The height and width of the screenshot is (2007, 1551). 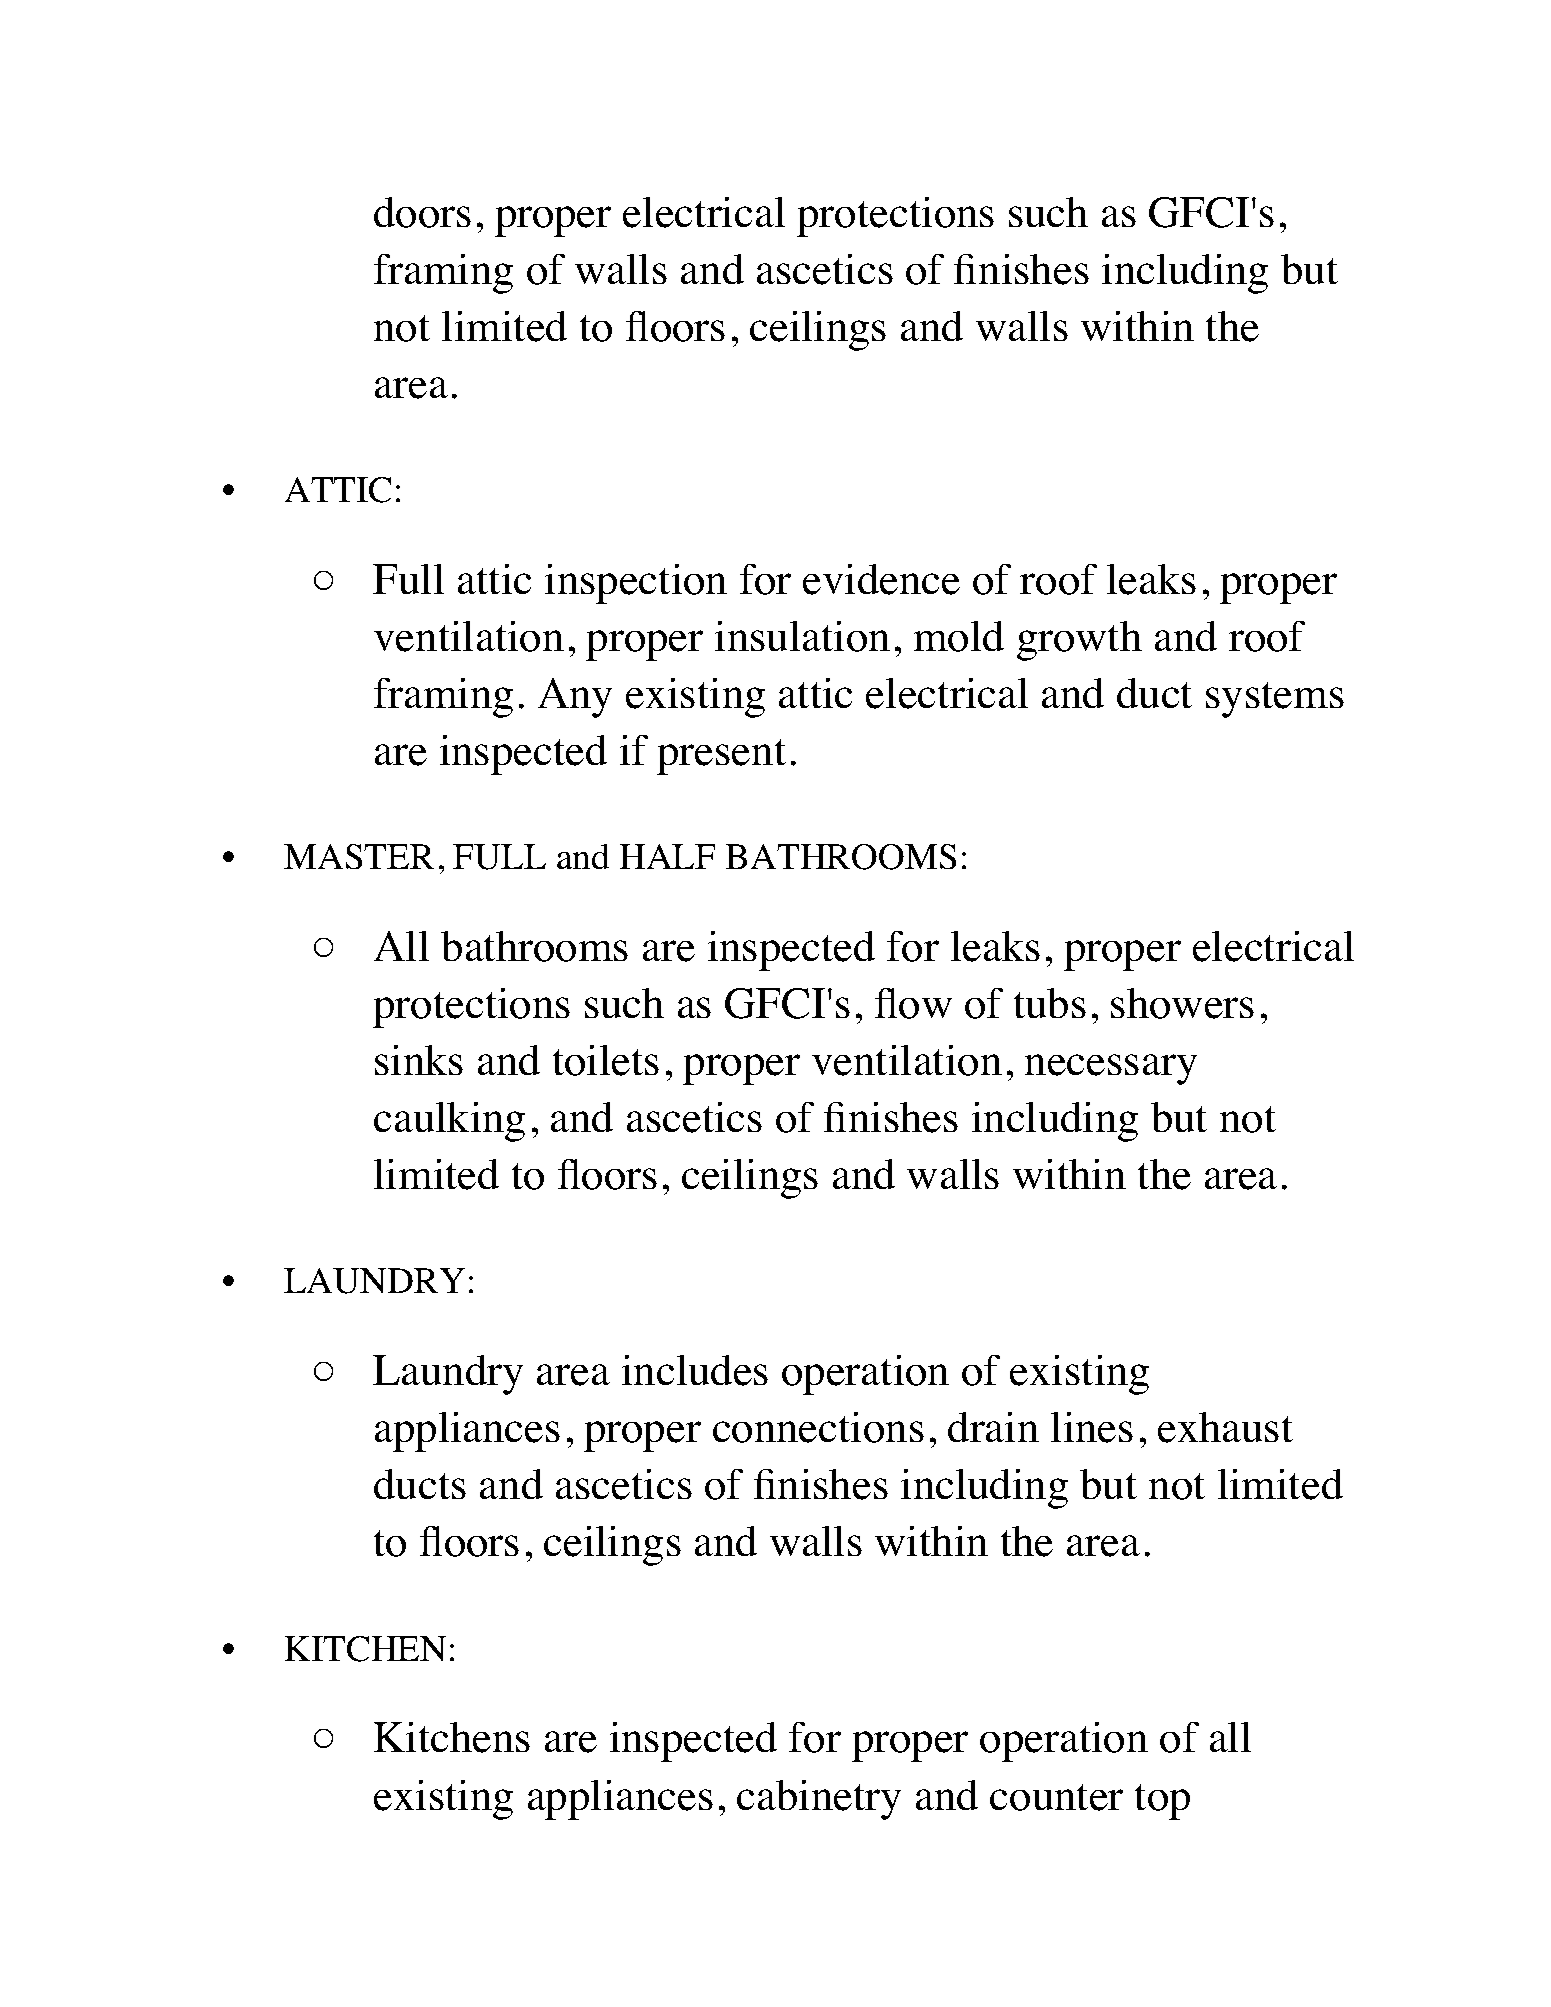 I want to click on exhaust, so click(x=1225, y=1427).
